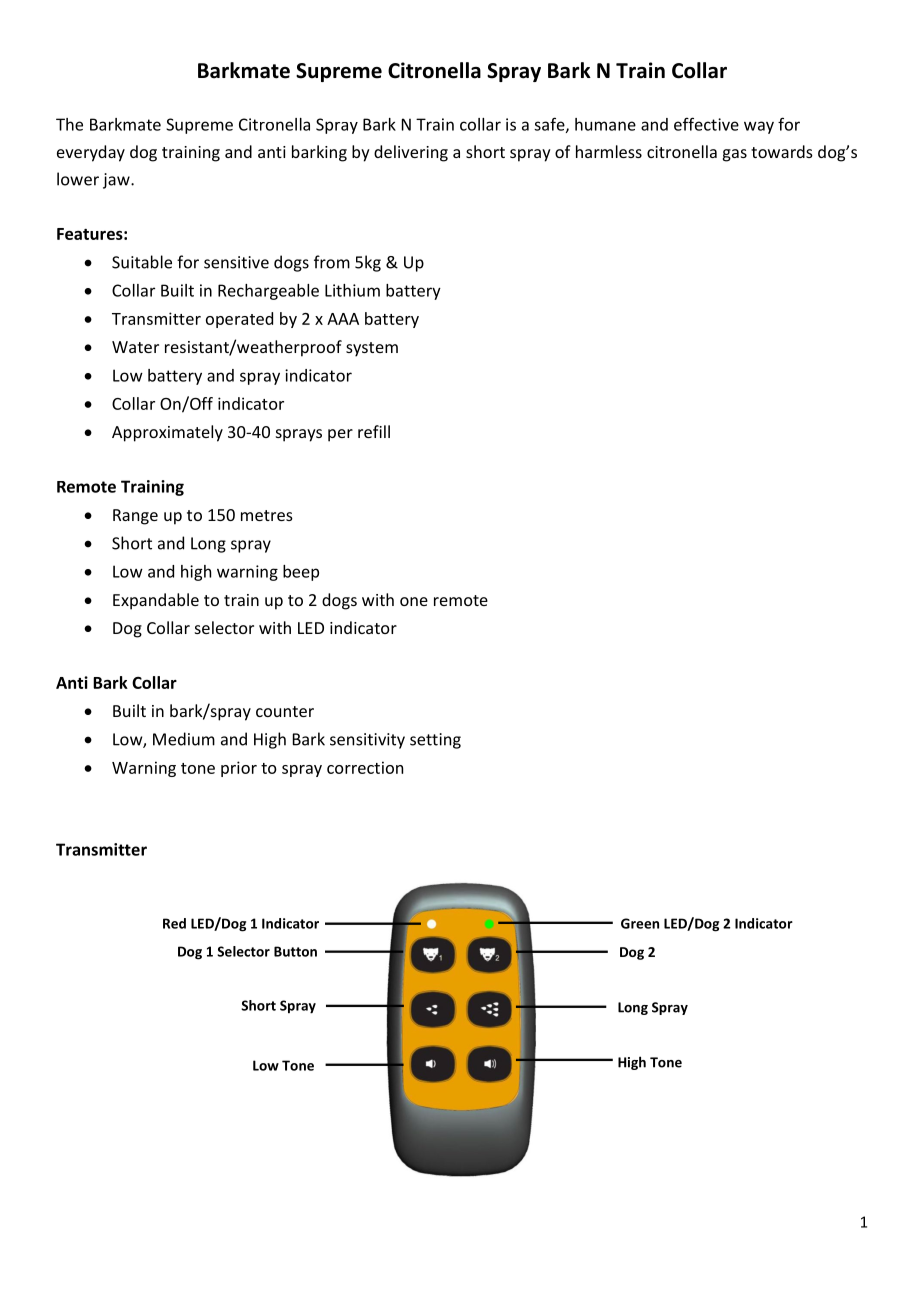 The height and width of the image is (1308, 924). I want to click on everyday, so click(91, 153).
